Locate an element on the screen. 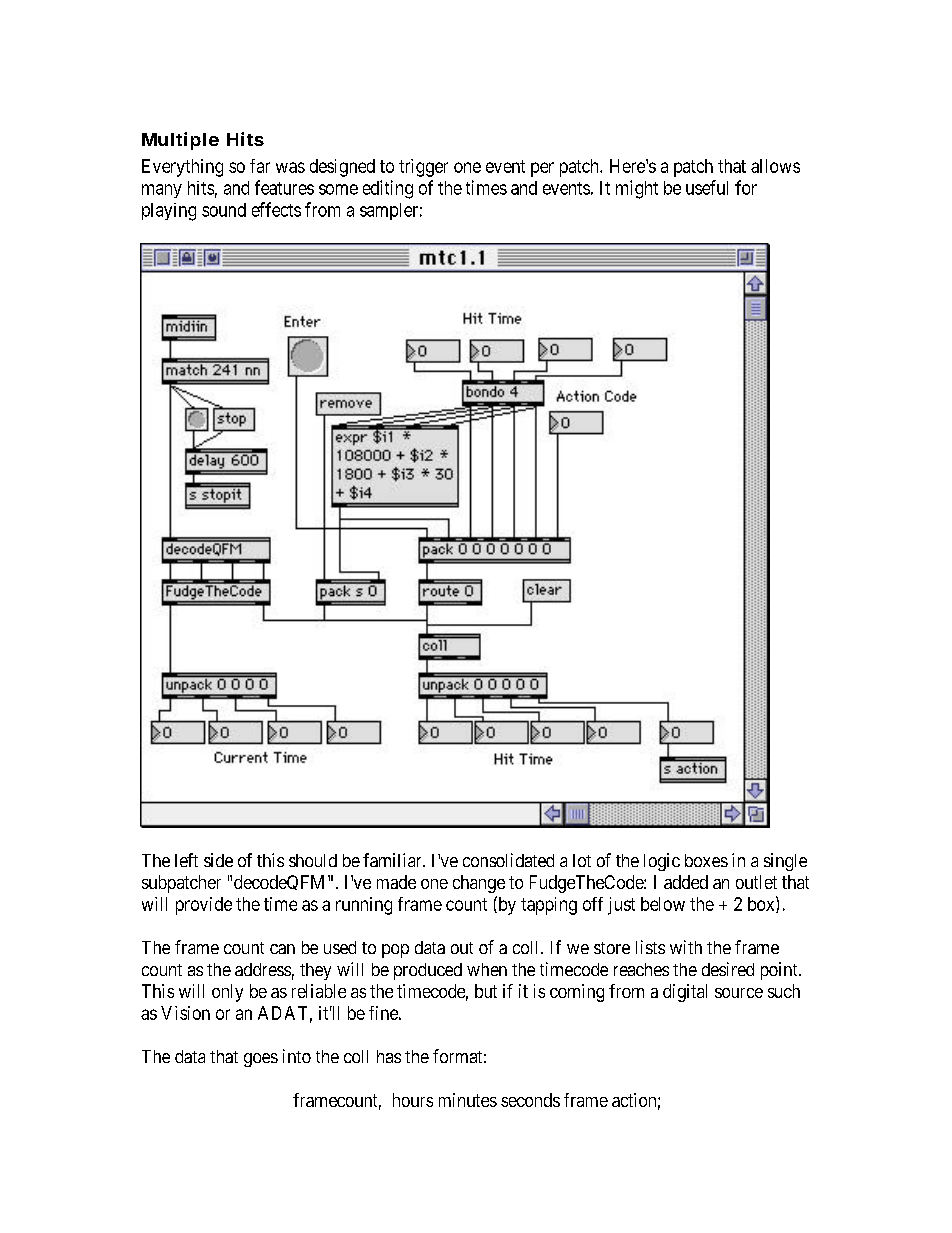 The height and width of the screenshot is (1233, 952). far is located at coordinates (260, 166).
